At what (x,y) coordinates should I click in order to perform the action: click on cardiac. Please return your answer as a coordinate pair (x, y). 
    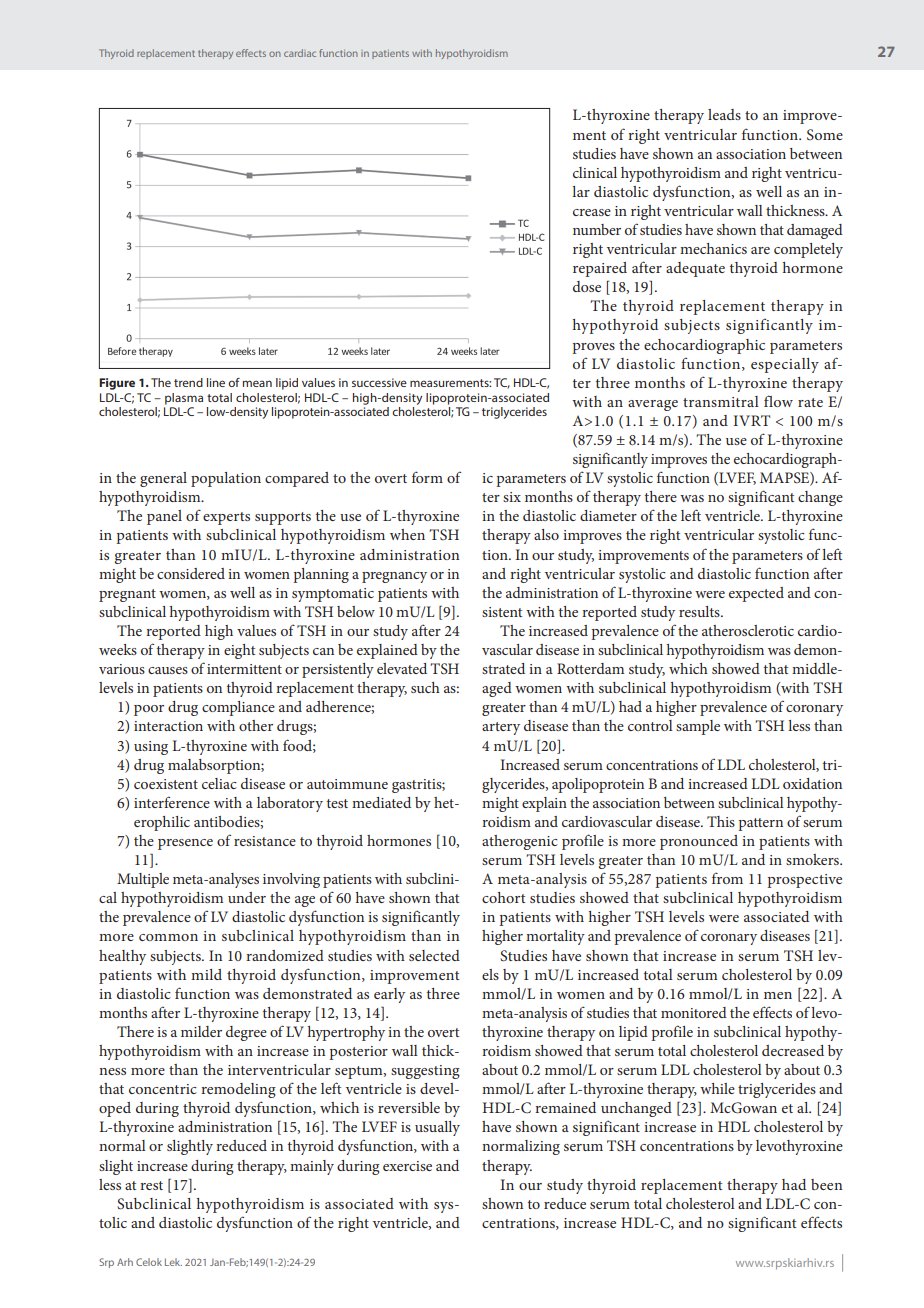
    Looking at the image, I should click on (300, 53).
